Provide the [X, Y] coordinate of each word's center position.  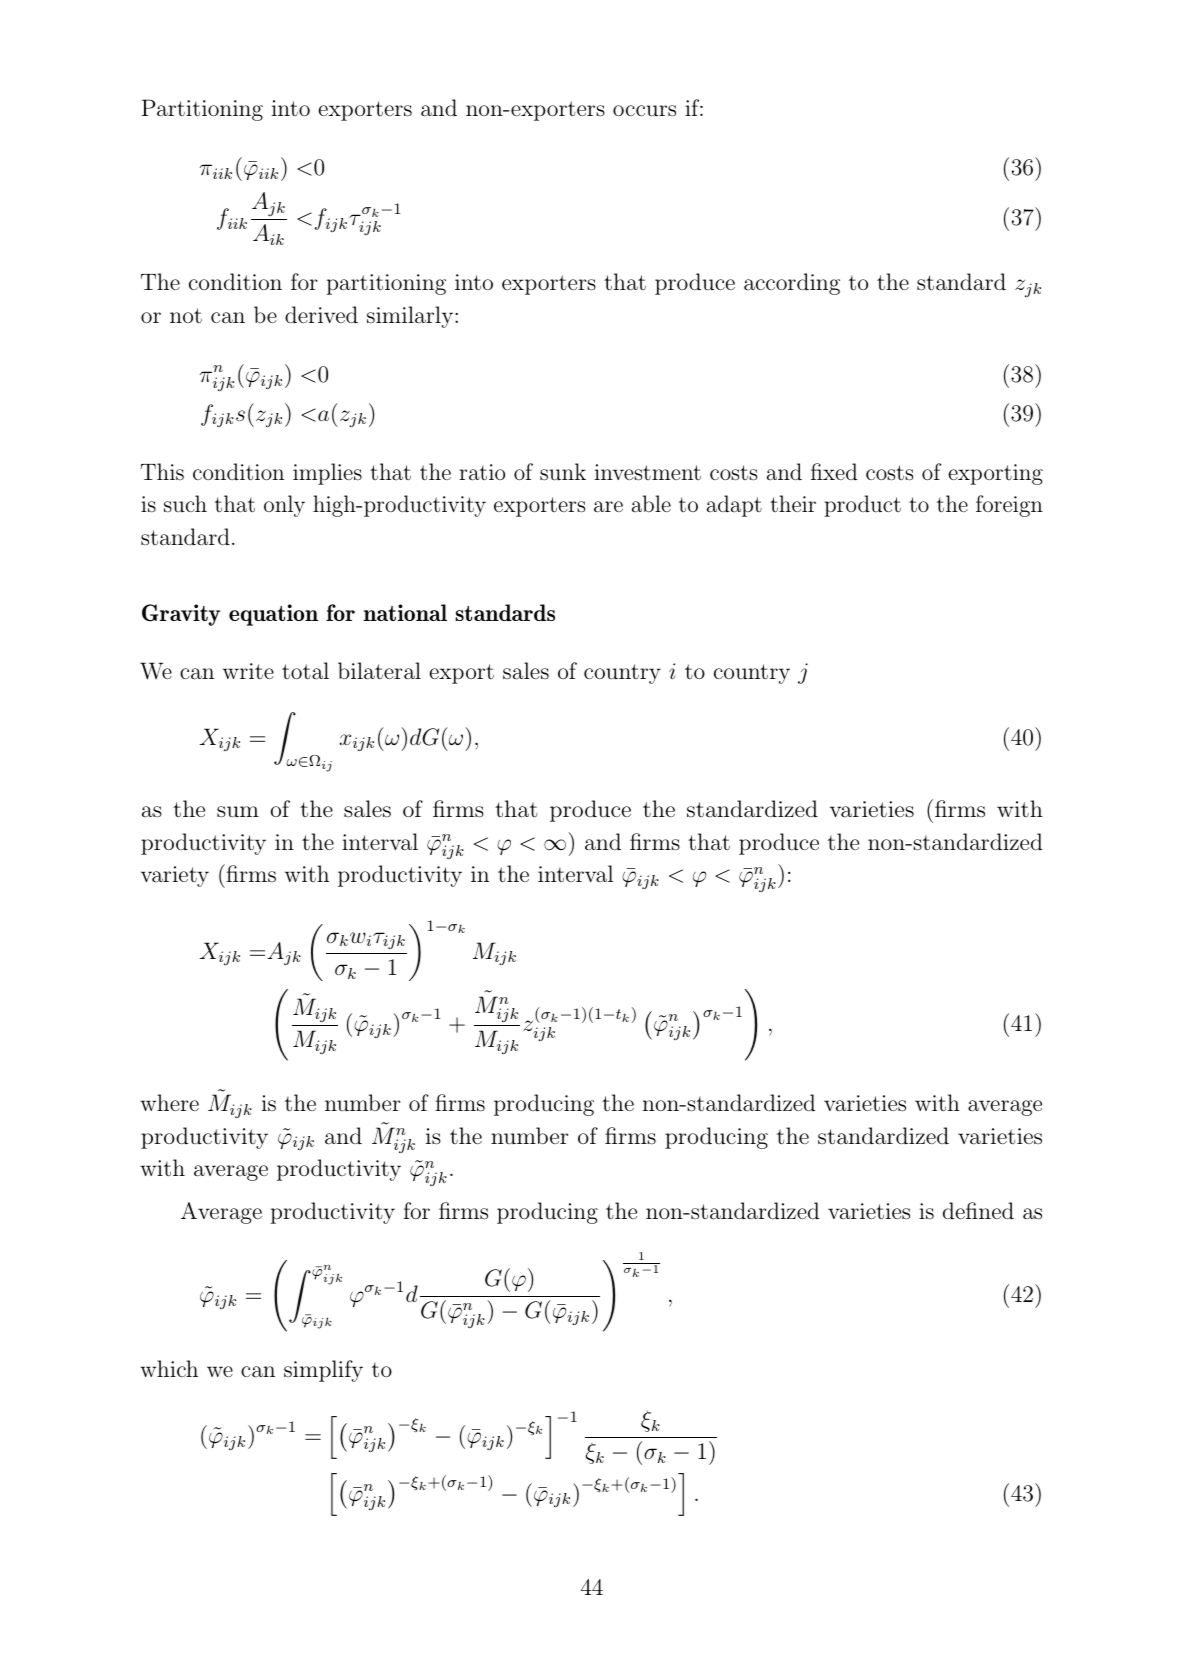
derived [321, 314]
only [284, 506]
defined [978, 1210]
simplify [323, 1371]
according [792, 284]
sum [238, 812]
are [608, 507]
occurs [644, 111]
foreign [1009, 506]
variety [175, 876]
